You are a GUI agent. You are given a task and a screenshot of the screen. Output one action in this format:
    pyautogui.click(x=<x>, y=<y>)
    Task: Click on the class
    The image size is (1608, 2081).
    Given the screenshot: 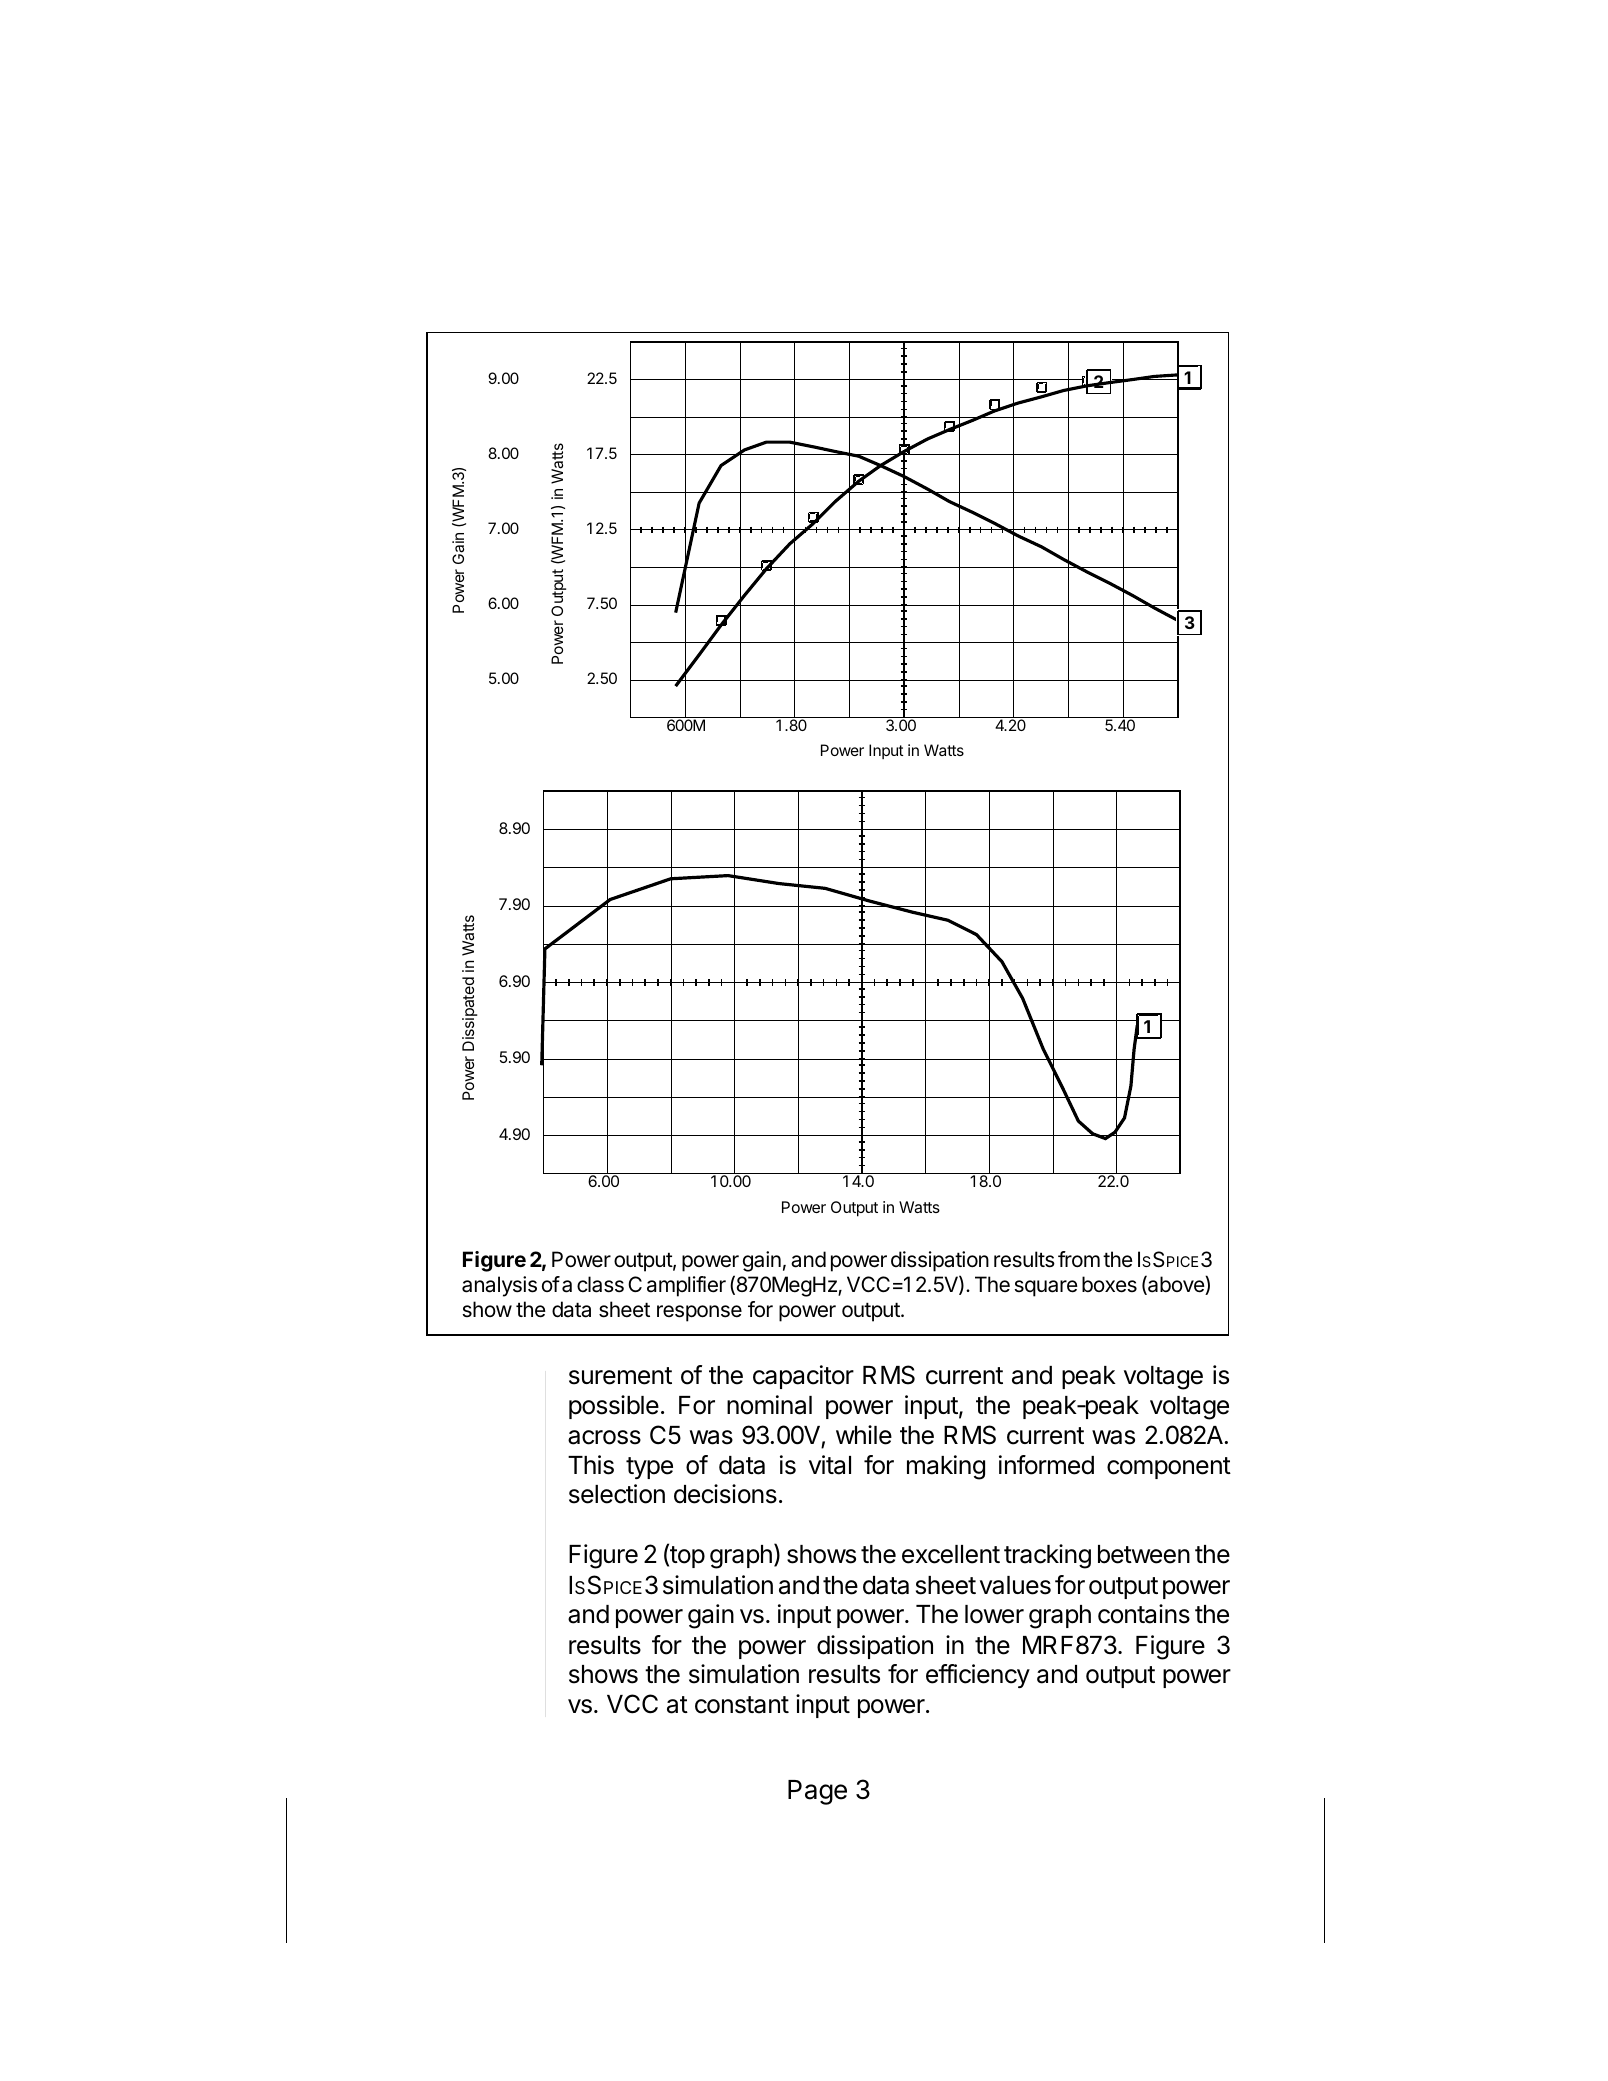 What is the action you would take?
    pyautogui.click(x=600, y=1284)
